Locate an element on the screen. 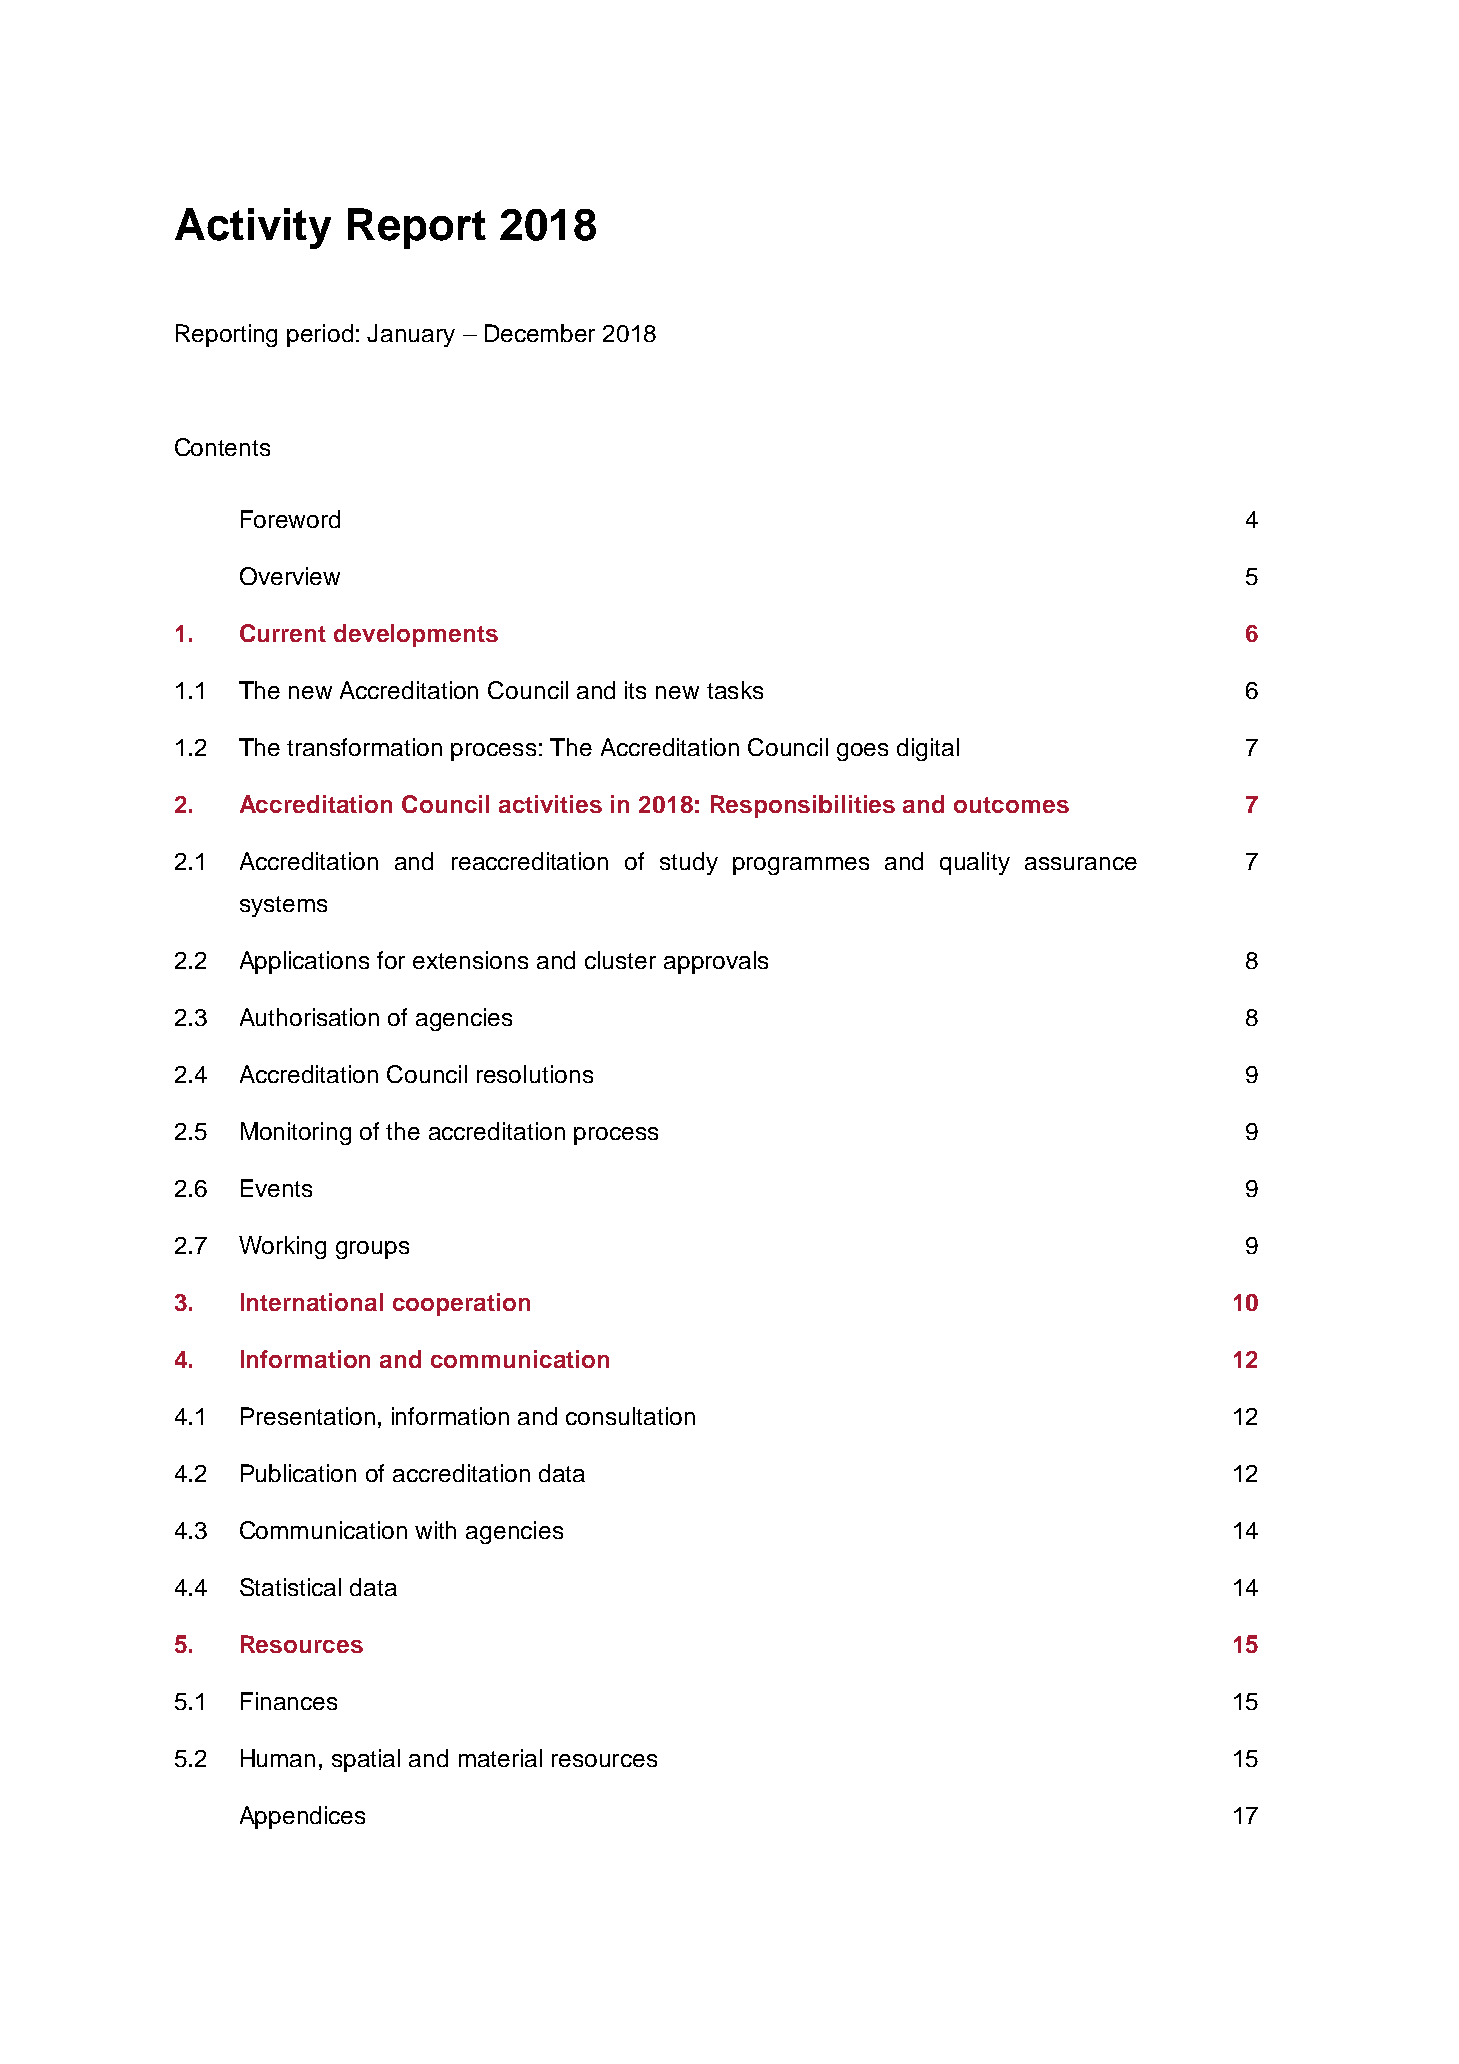 The width and height of the screenshot is (1459, 2064). Publication is located at coordinates (298, 1473).
